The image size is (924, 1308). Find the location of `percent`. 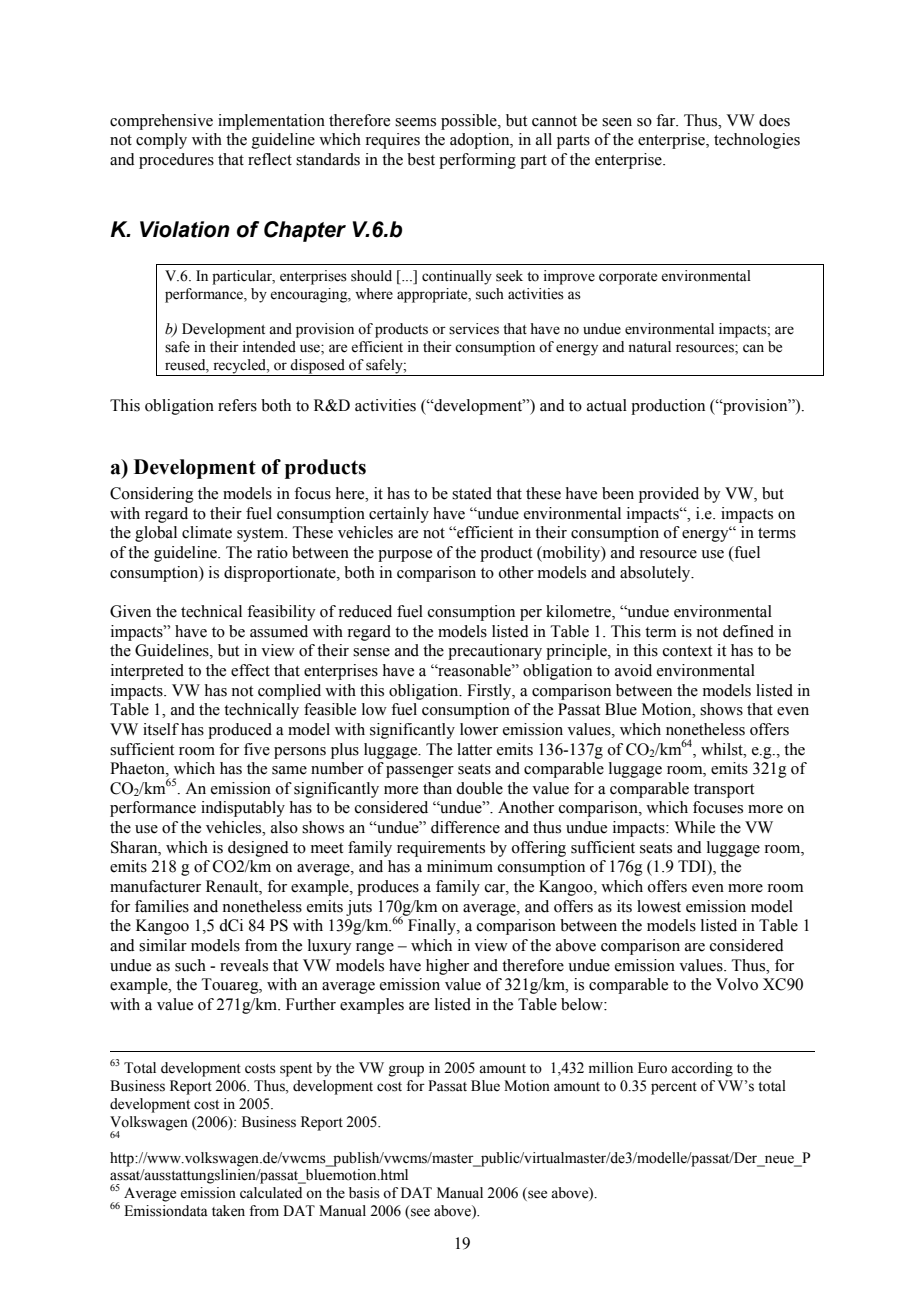

percent is located at coordinates (674, 1088).
